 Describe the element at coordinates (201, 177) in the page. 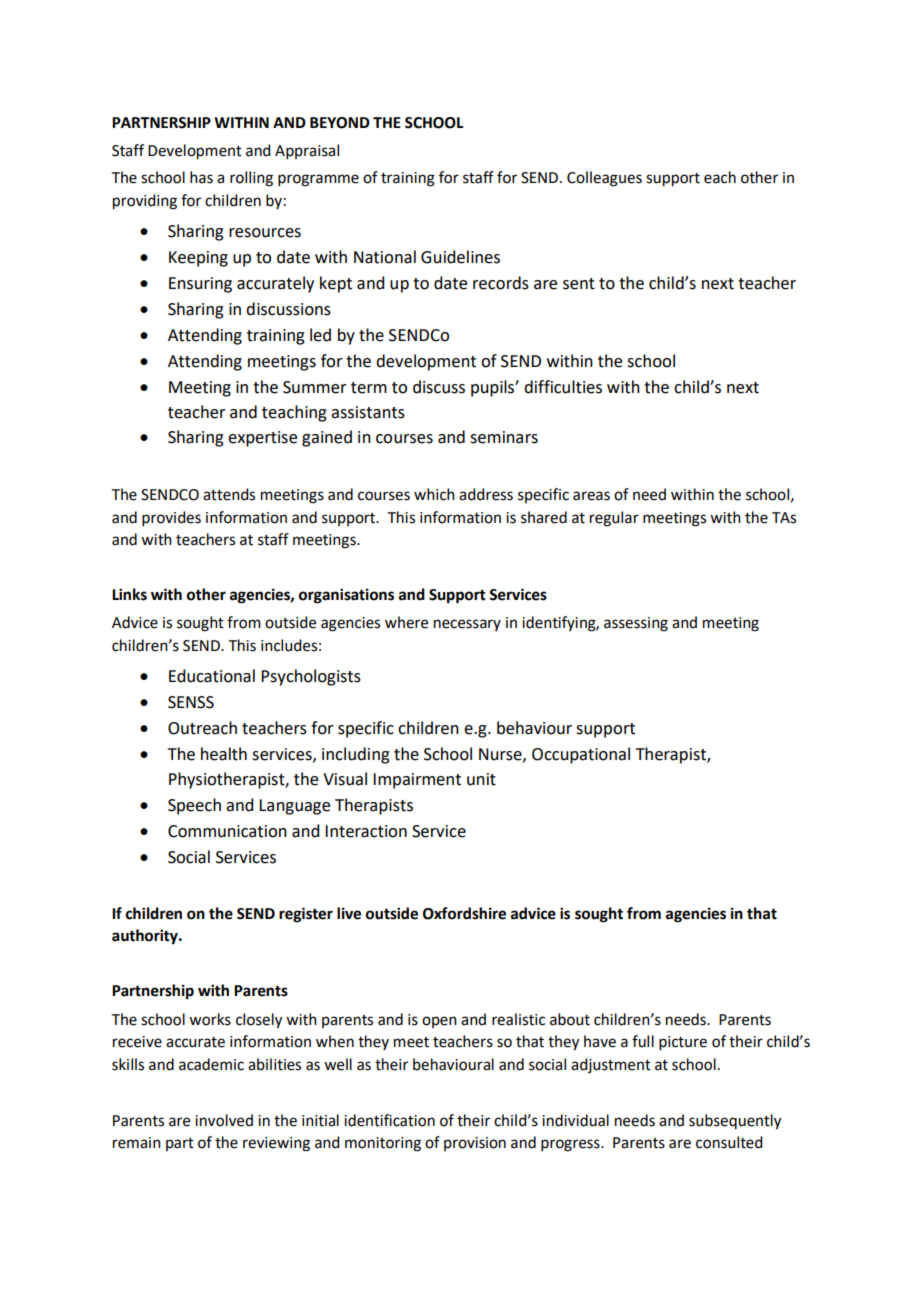

I see `has` at that location.
